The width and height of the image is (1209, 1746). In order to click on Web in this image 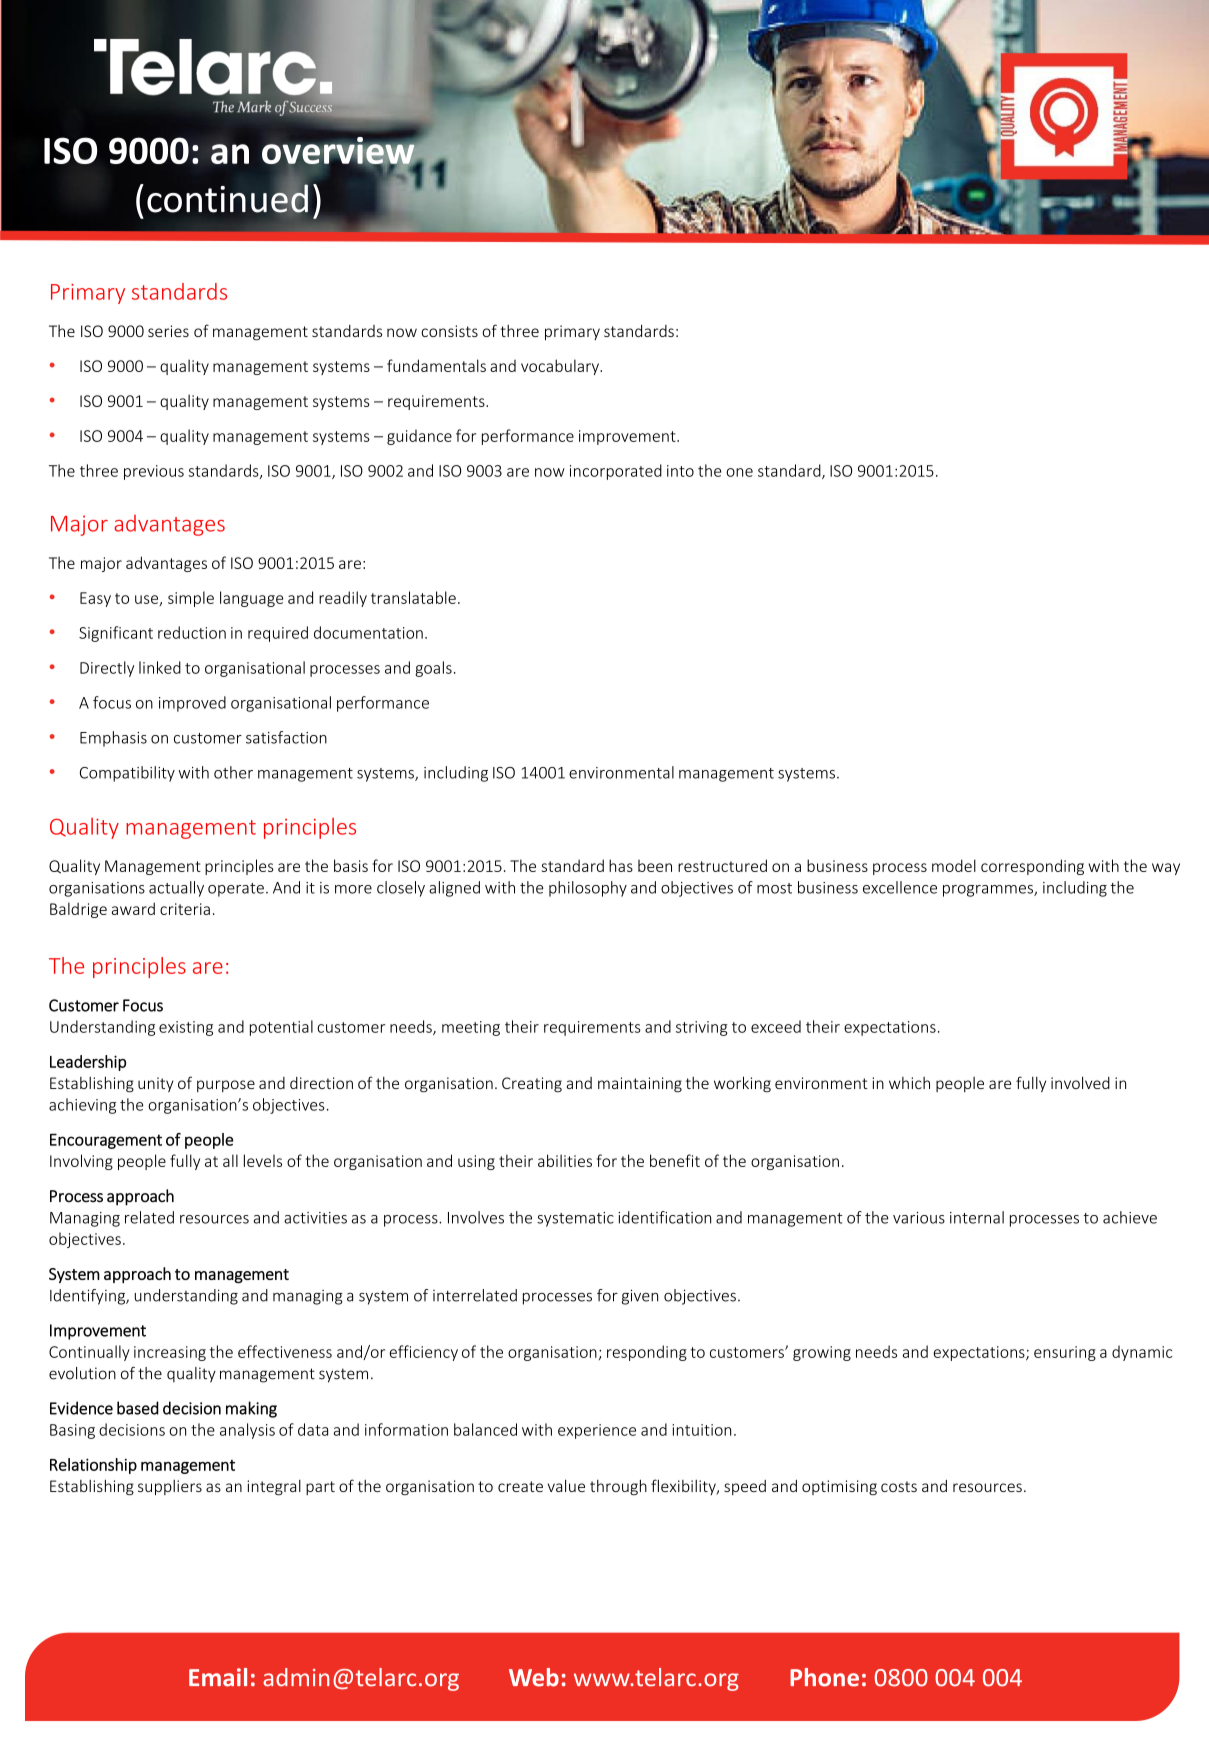, I will do `click(534, 1677)`.
